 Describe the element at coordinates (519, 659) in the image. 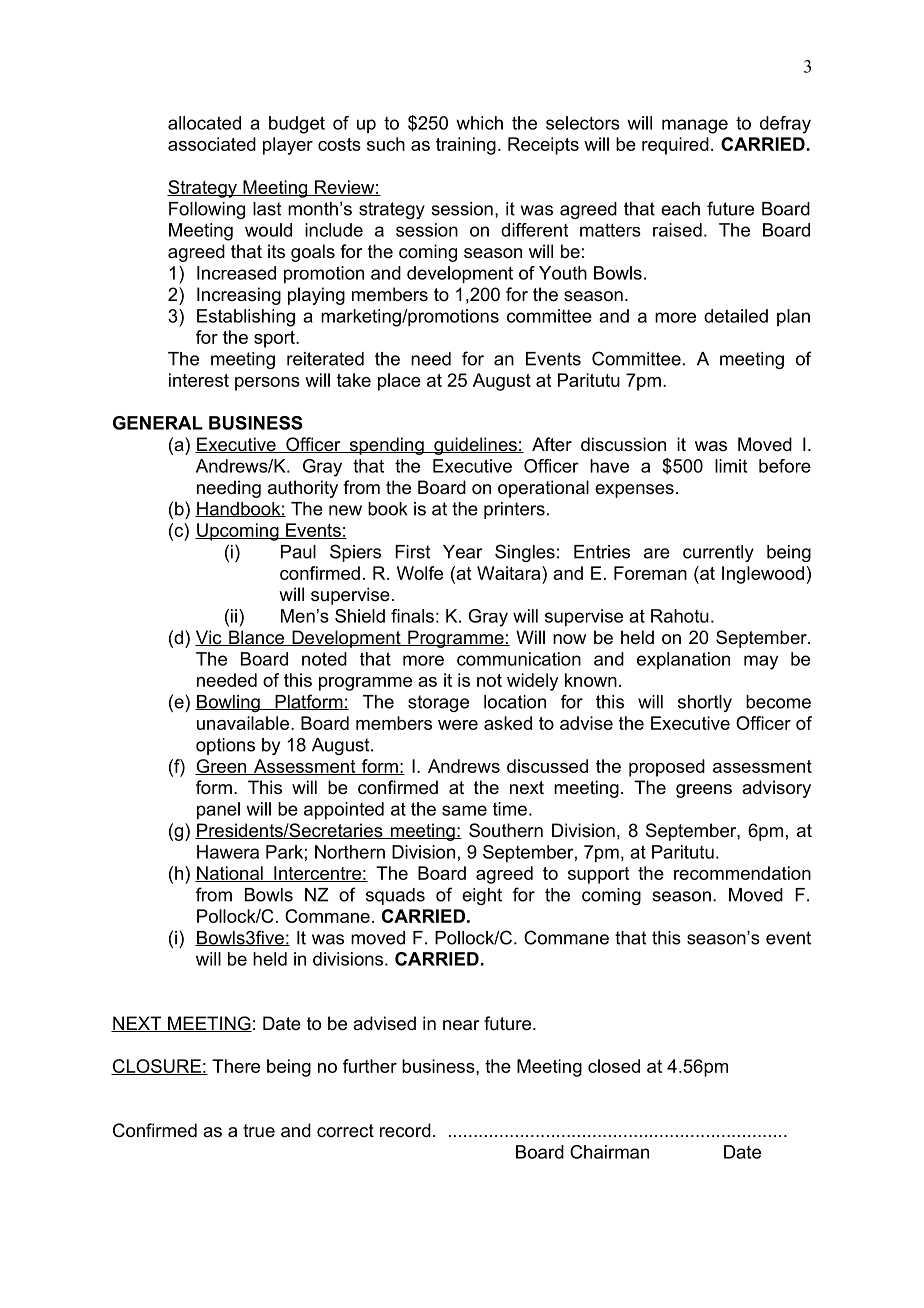

I see `communication` at that location.
